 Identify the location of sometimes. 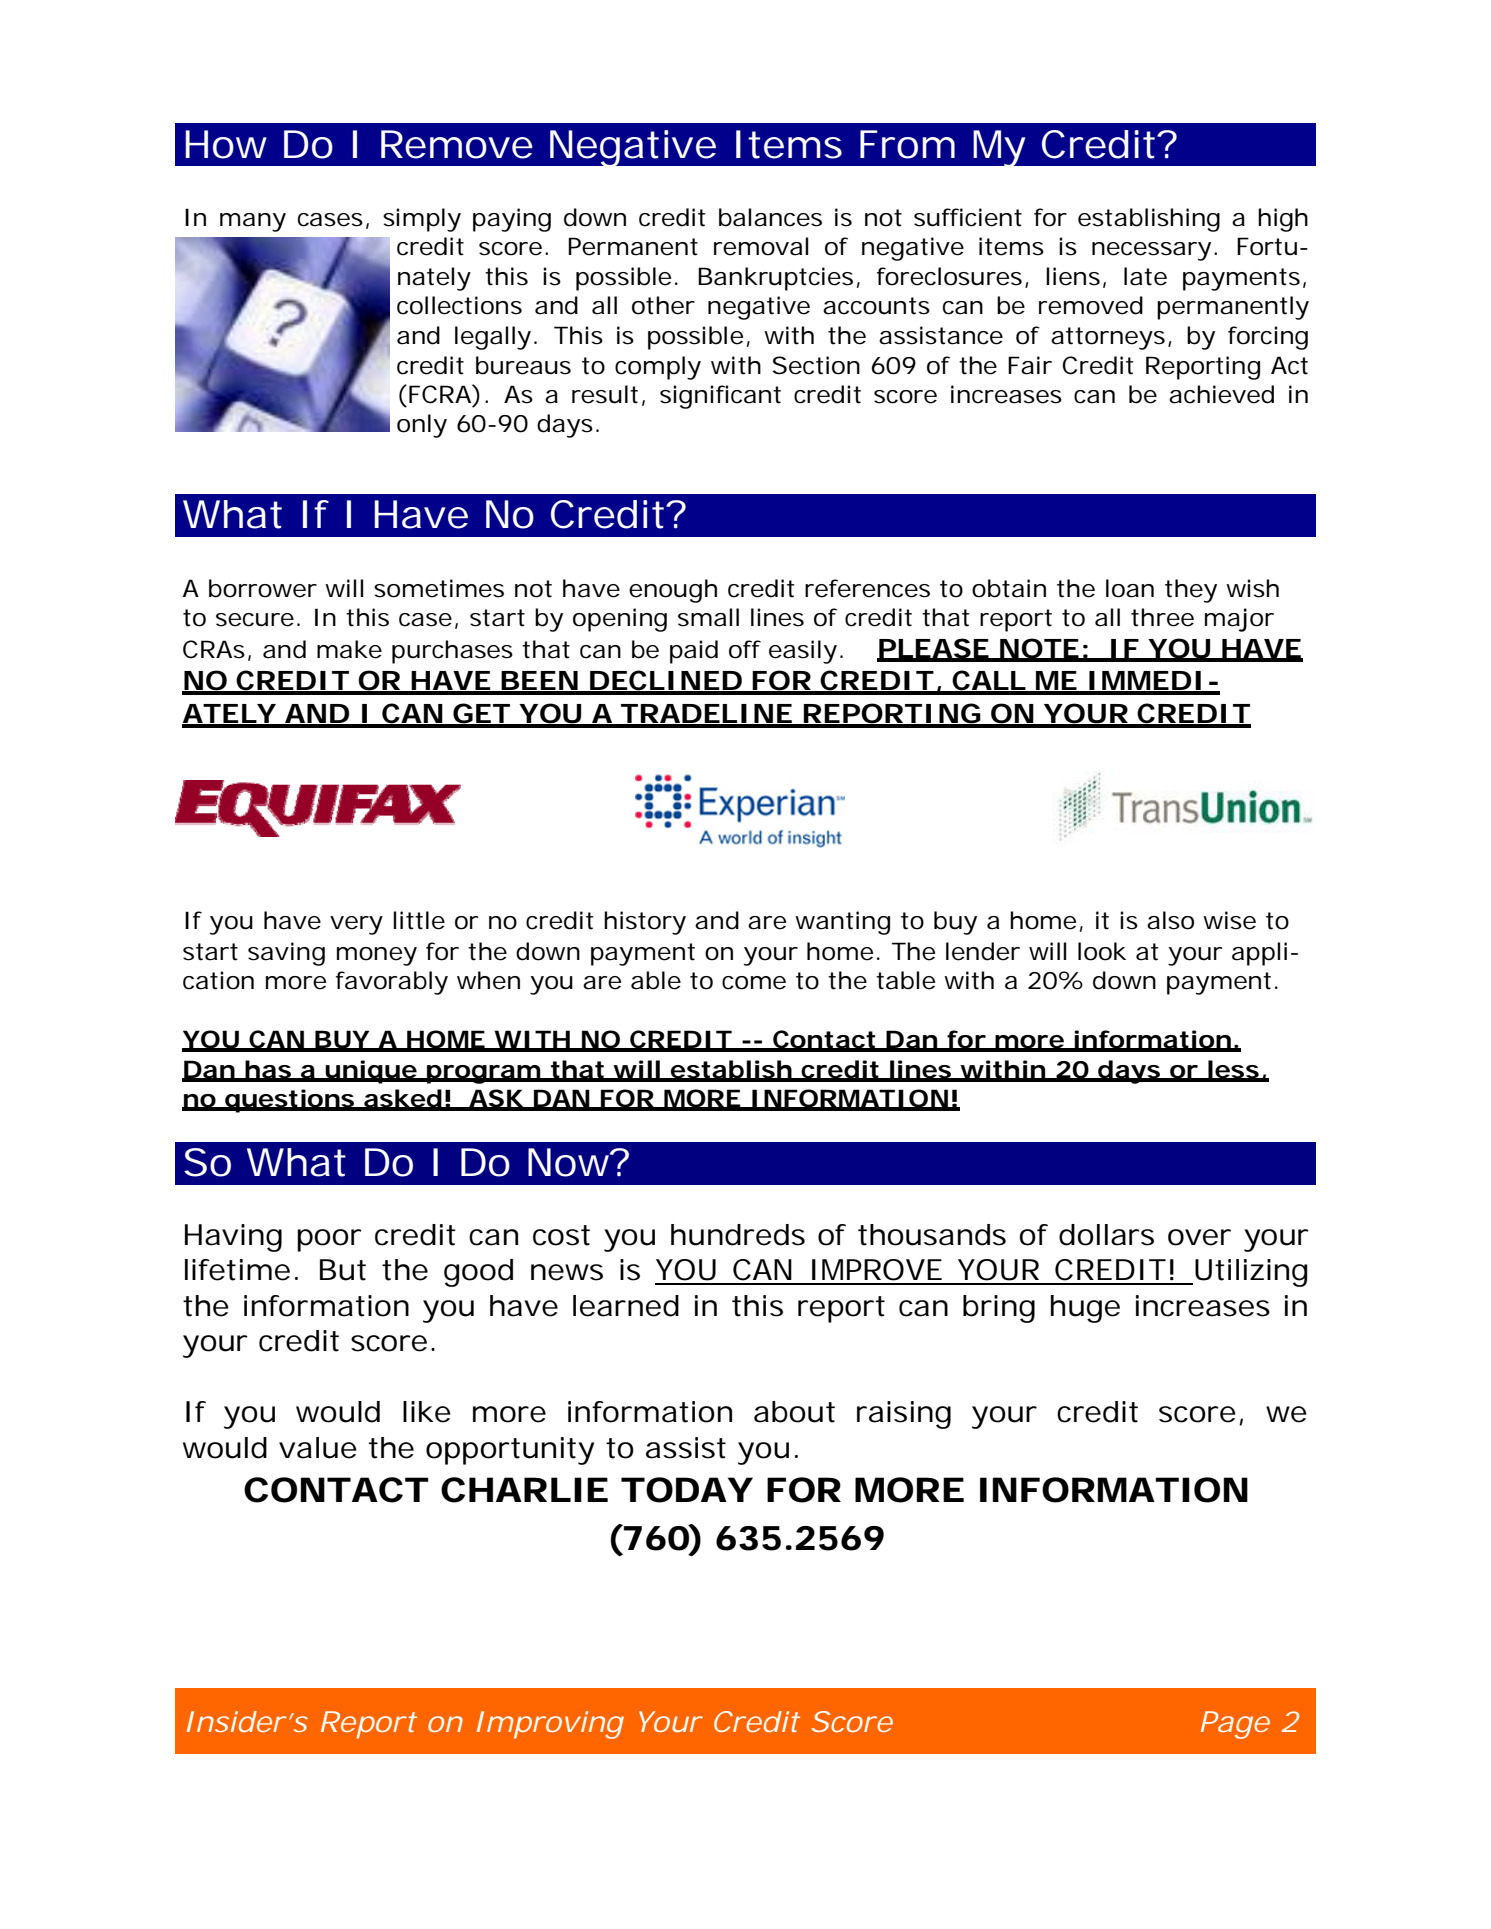
(439, 588).
